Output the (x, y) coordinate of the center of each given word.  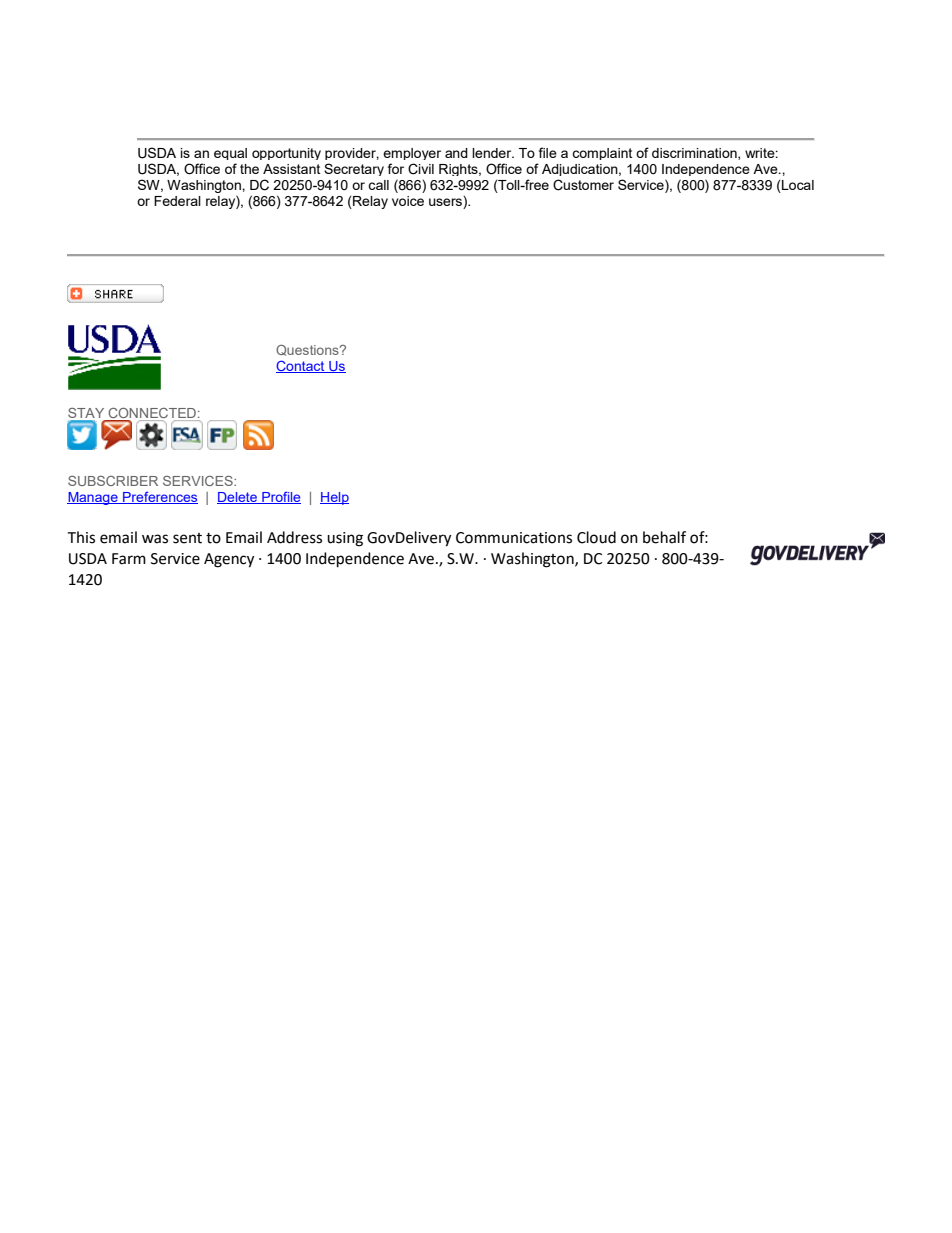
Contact (301, 366)
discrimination (695, 154)
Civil (421, 169)
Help (334, 498)
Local (797, 186)
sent (187, 538)
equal (230, 154)
